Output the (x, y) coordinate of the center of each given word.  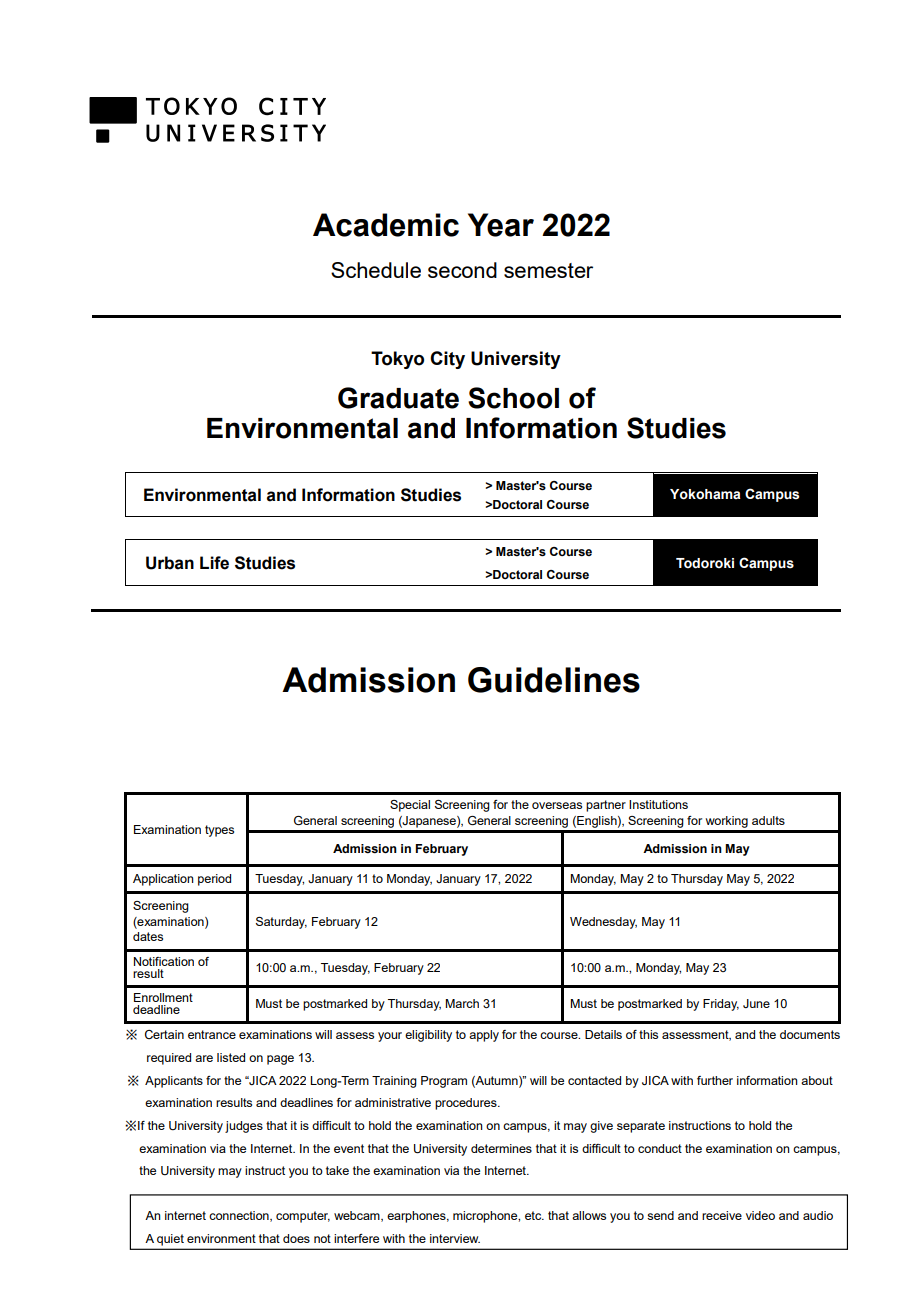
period (214, 880)
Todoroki (705, 563)
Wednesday (603, 923)
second (462, 270)
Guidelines (554, 680)
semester (548, 270)
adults (768, 820)
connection (240, 1216)
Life (214, 563)
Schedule (376, 270)
